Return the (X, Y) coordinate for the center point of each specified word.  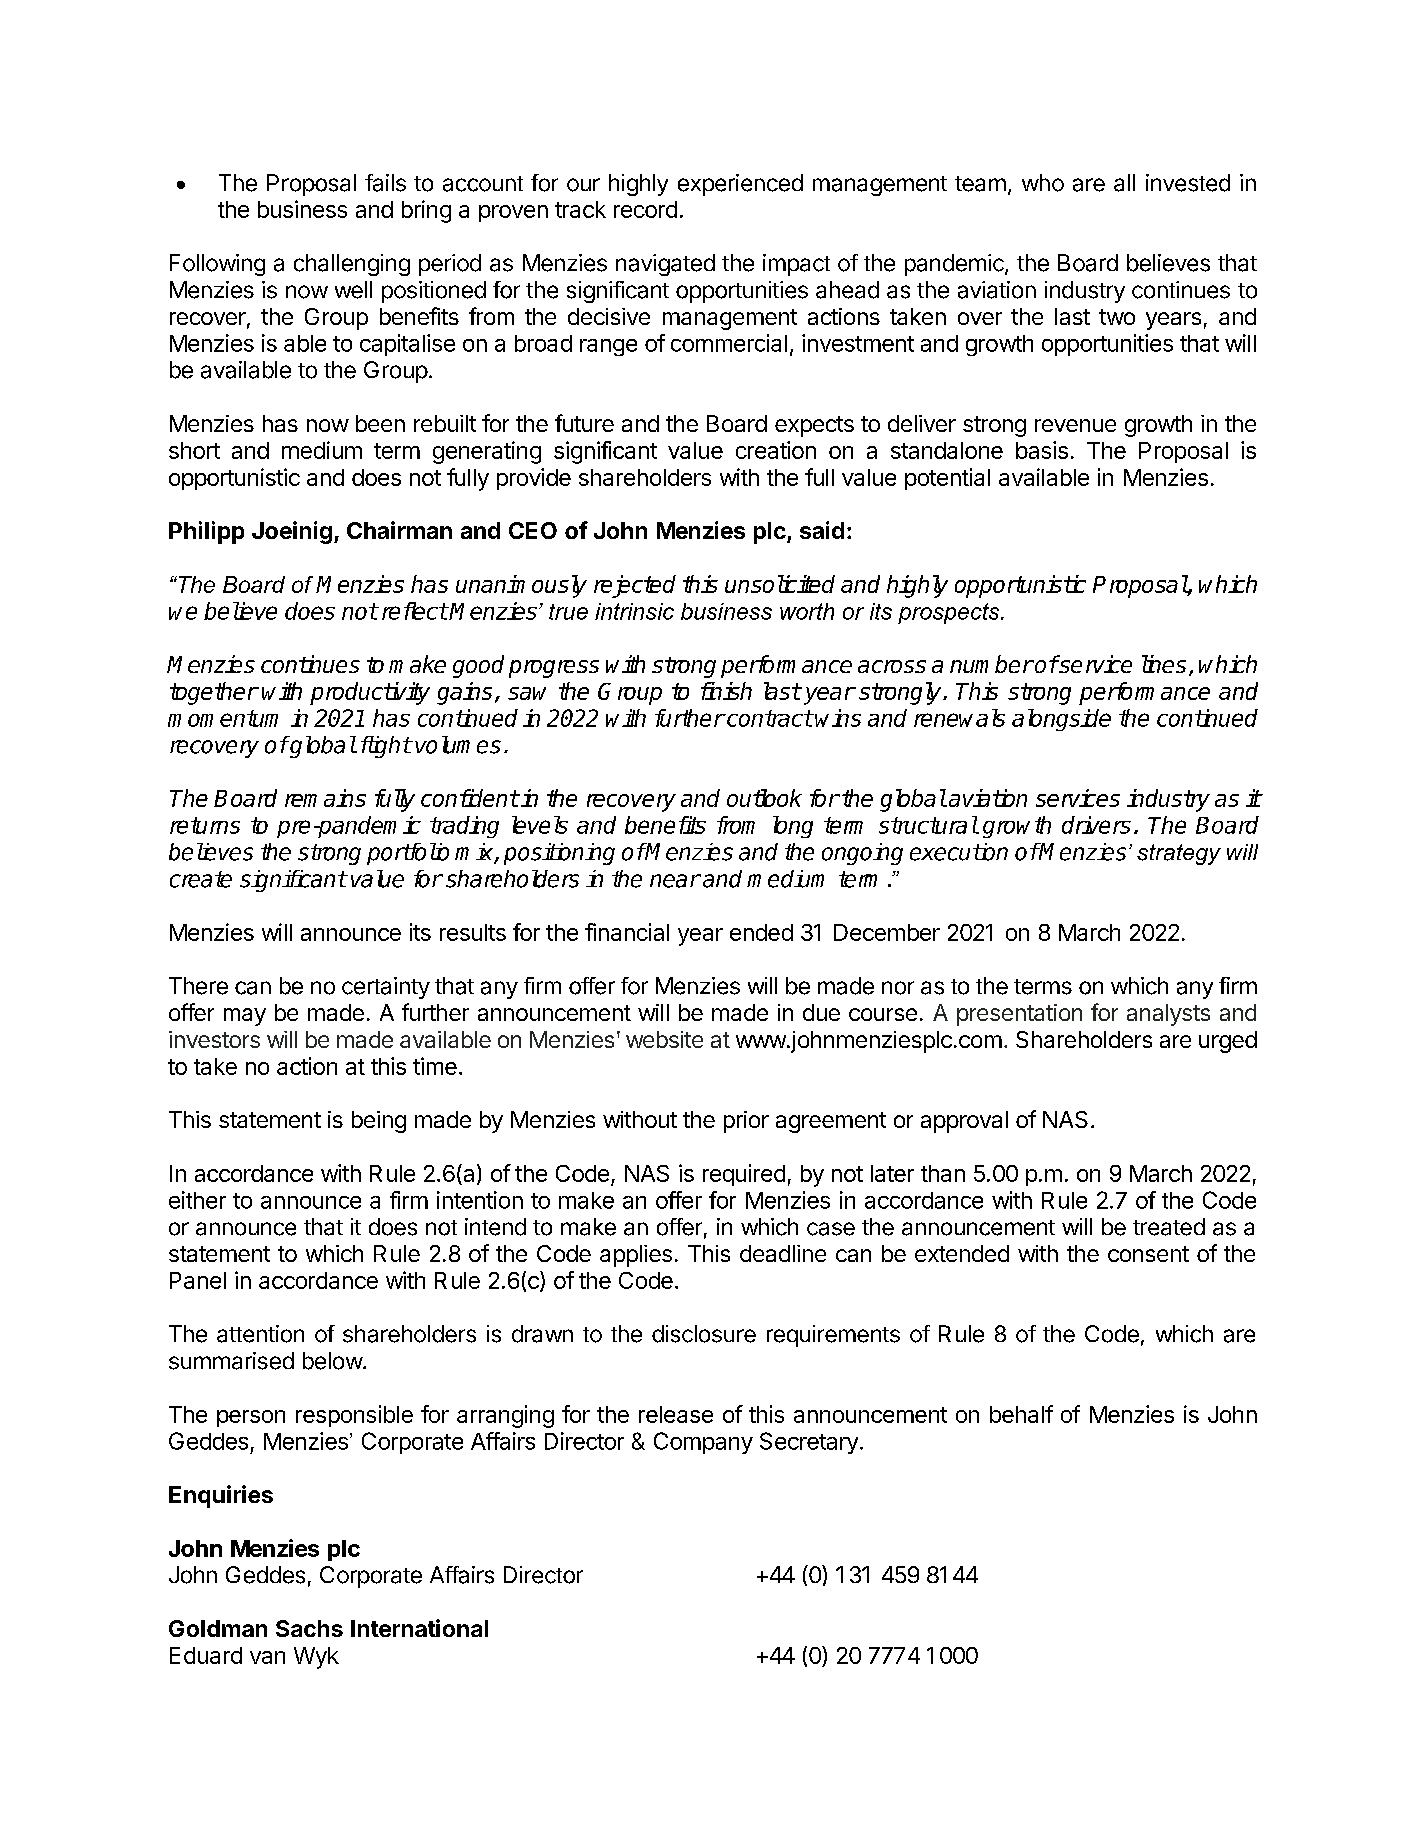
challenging (352, 265)
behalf (1021, 1414)
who (1043, 183)
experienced (740, 185)
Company (703, 1443)
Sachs (309, 1628)
